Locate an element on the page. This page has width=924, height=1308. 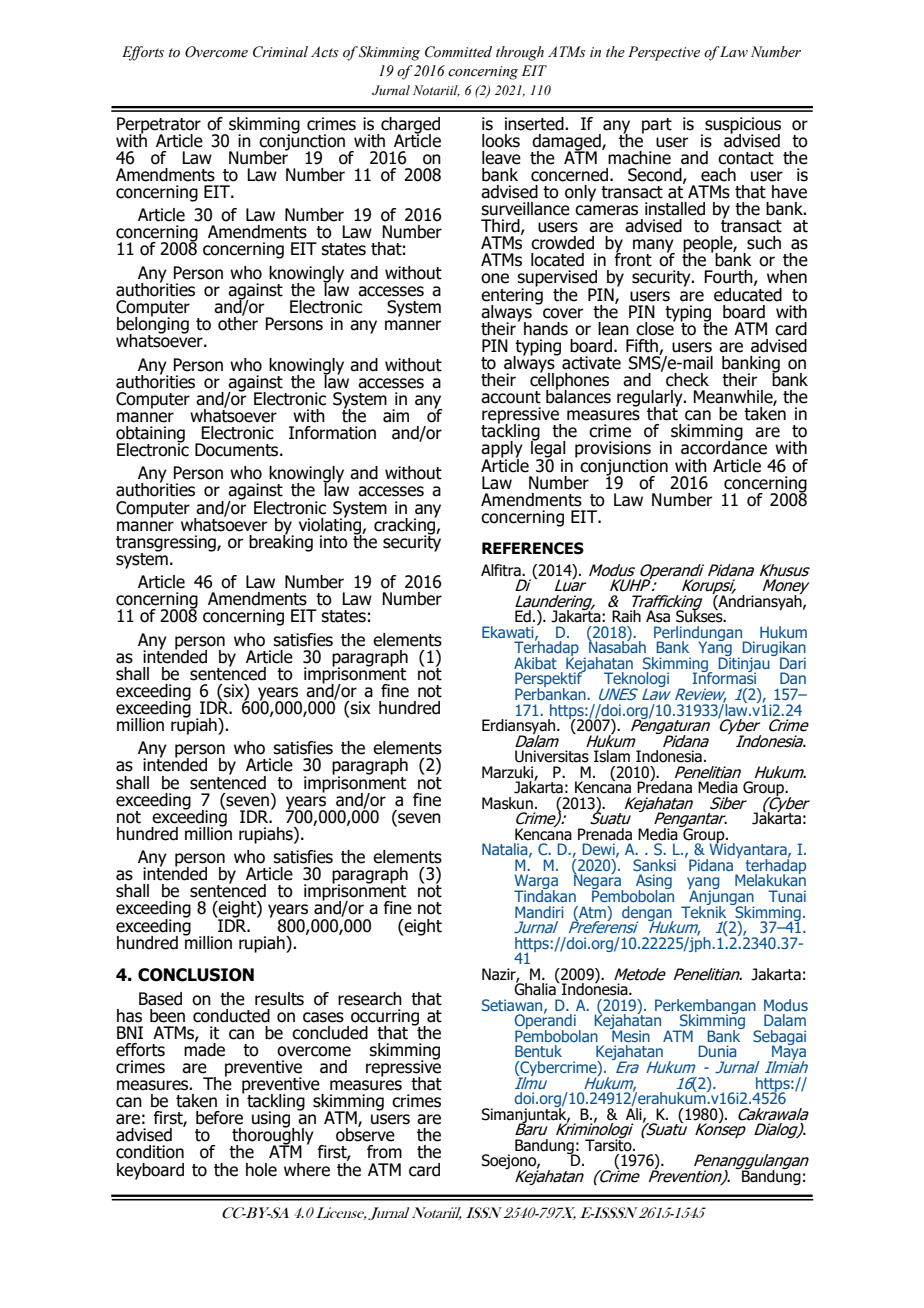
suspicious is located at coordinates (743, 126).
